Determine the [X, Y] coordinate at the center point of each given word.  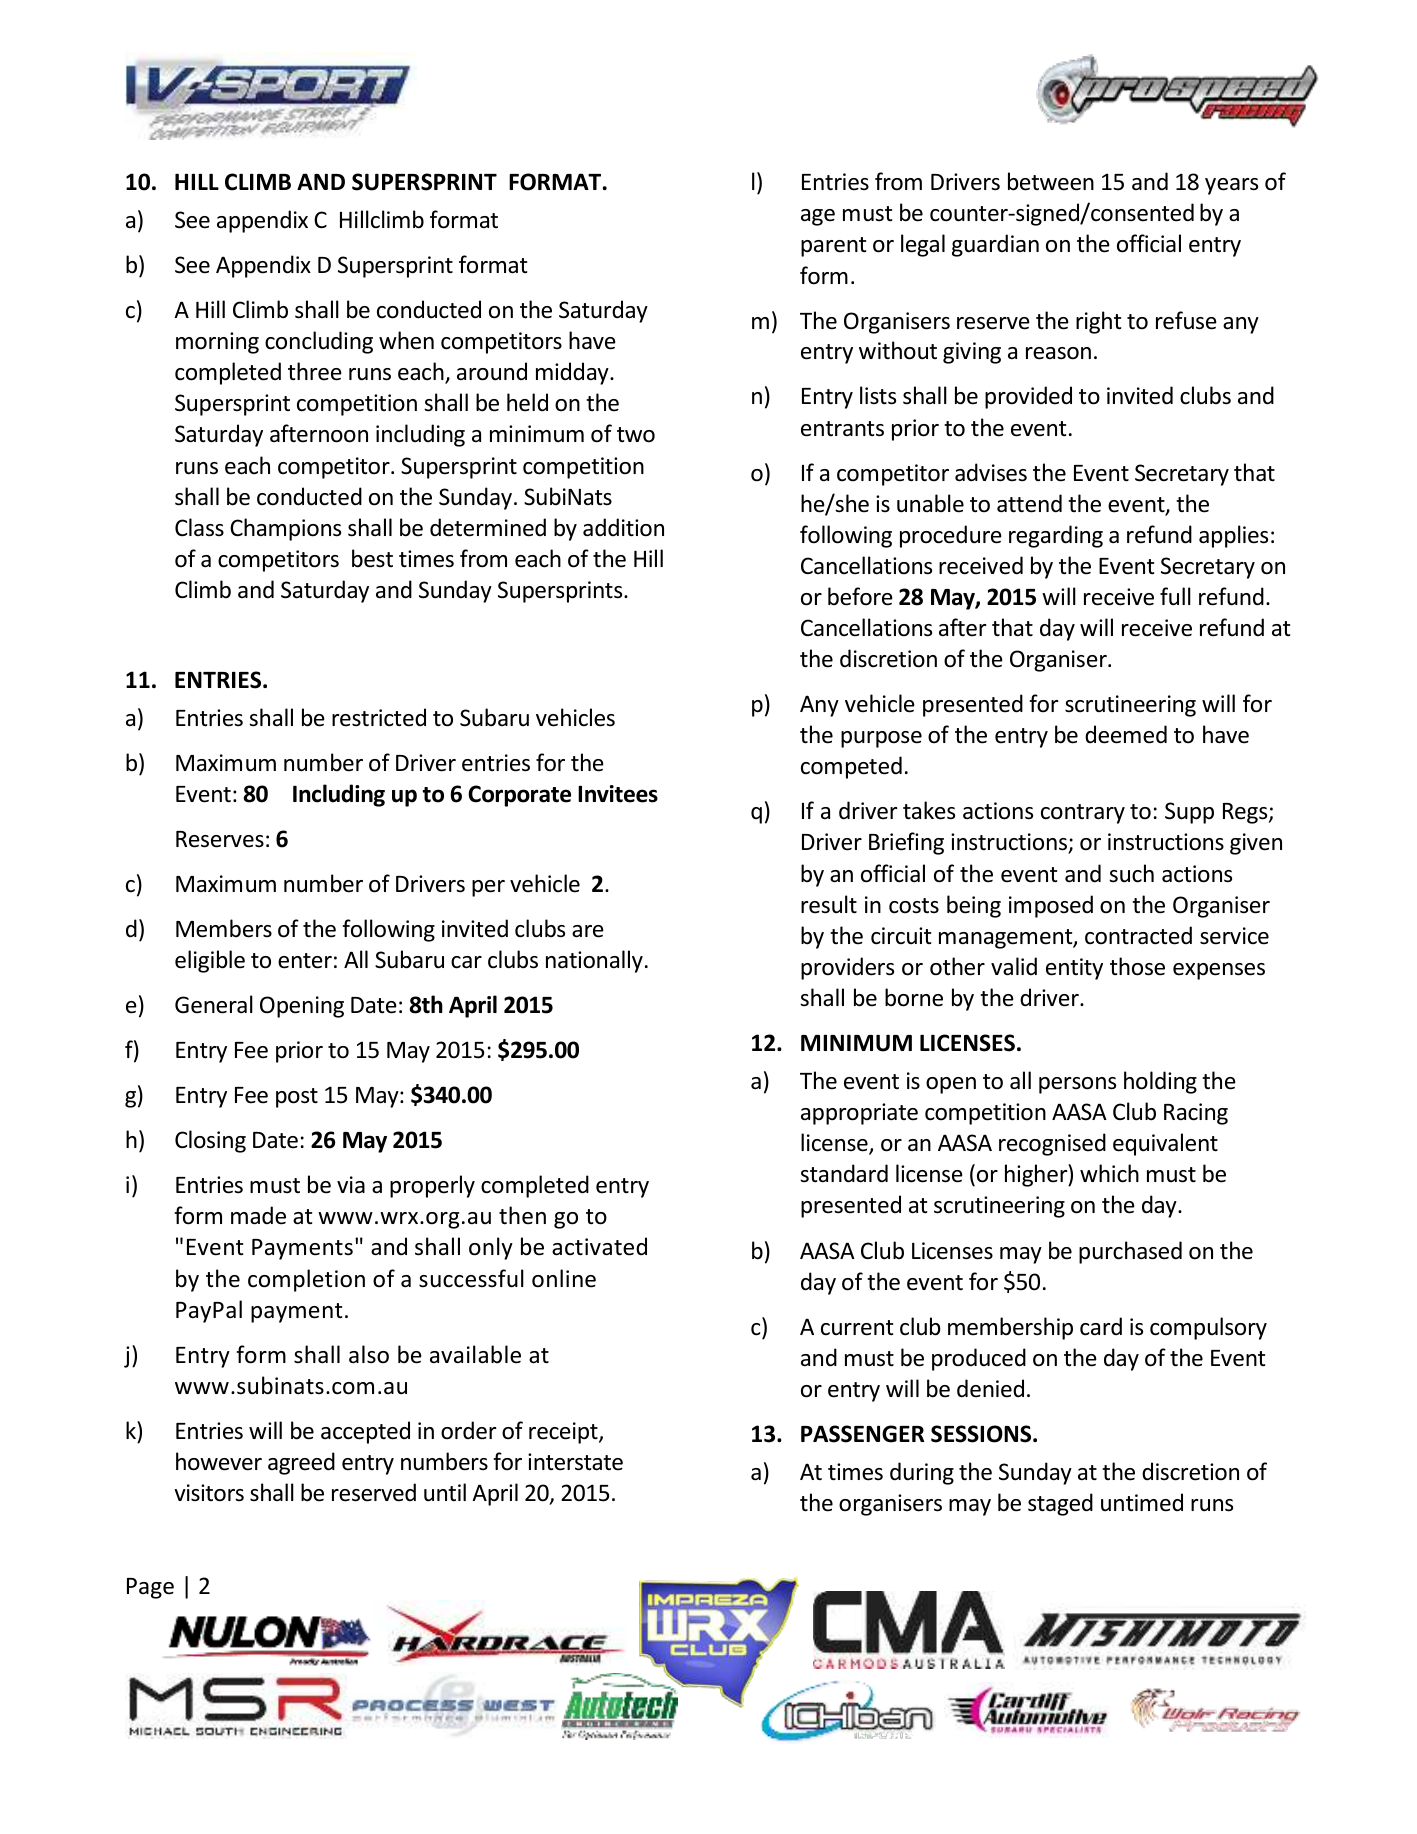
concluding [319, 342]
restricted [379, 717]
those [1137, 966]
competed [851, 767]
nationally [594, 961]
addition [623, 527]
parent [833, 247]
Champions [285, 529]
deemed [1126, 734]
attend [1029, 503]
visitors [209, 1493]
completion [306, 1280]
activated [599, 1246]
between [1051, 181]
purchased [1130, 1252]
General [214, 1004]
